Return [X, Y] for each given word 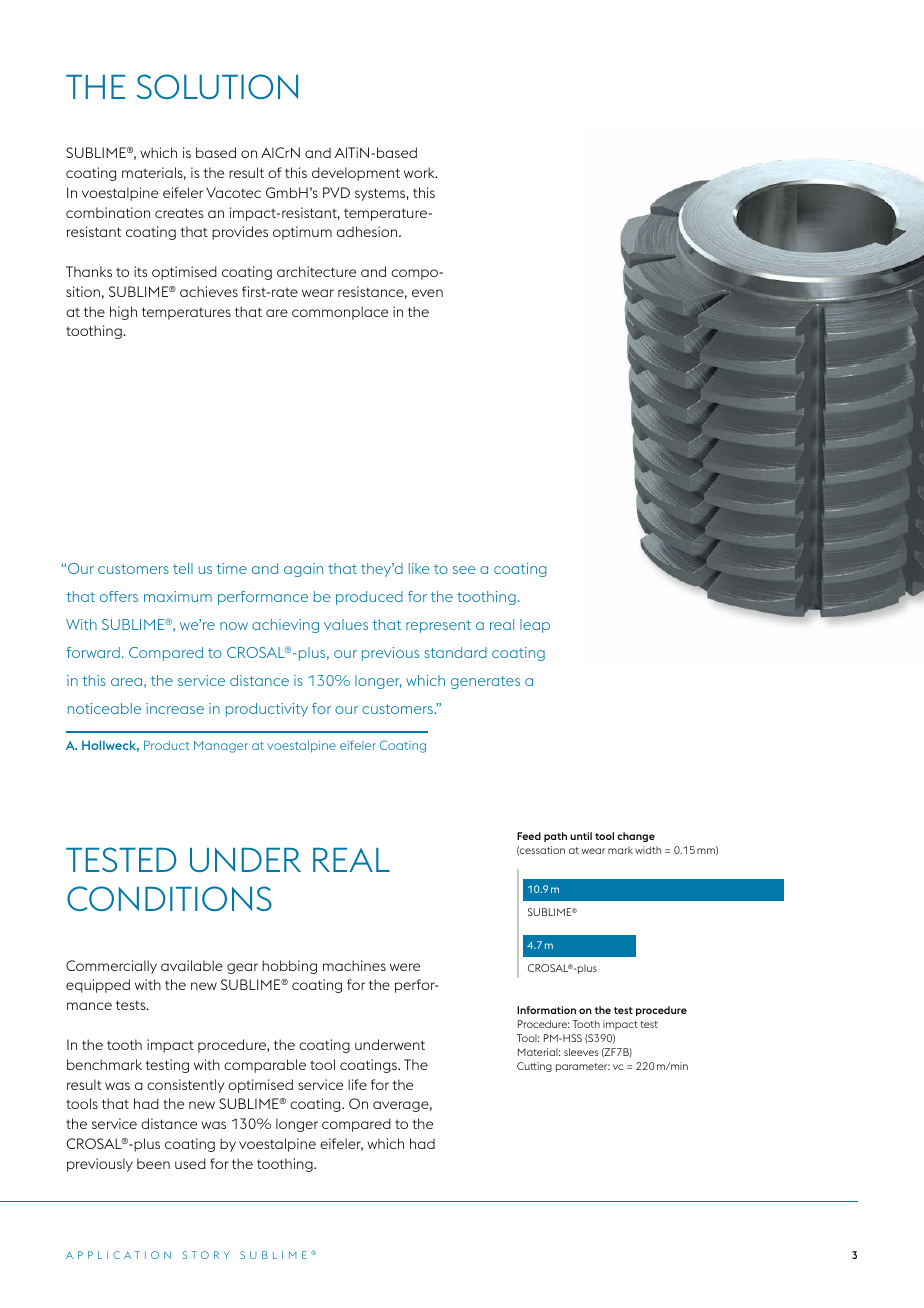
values [346, 624]
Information [546, 1010]
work [420, 172]
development [356, 174]
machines [354, 965]
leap [535, 626]
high [123, 313]
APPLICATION [118, 1255]
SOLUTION [217, 86]
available [192, 965]
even [427, 293]
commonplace [340, 313]
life [357, 1084]
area [126, 682]
